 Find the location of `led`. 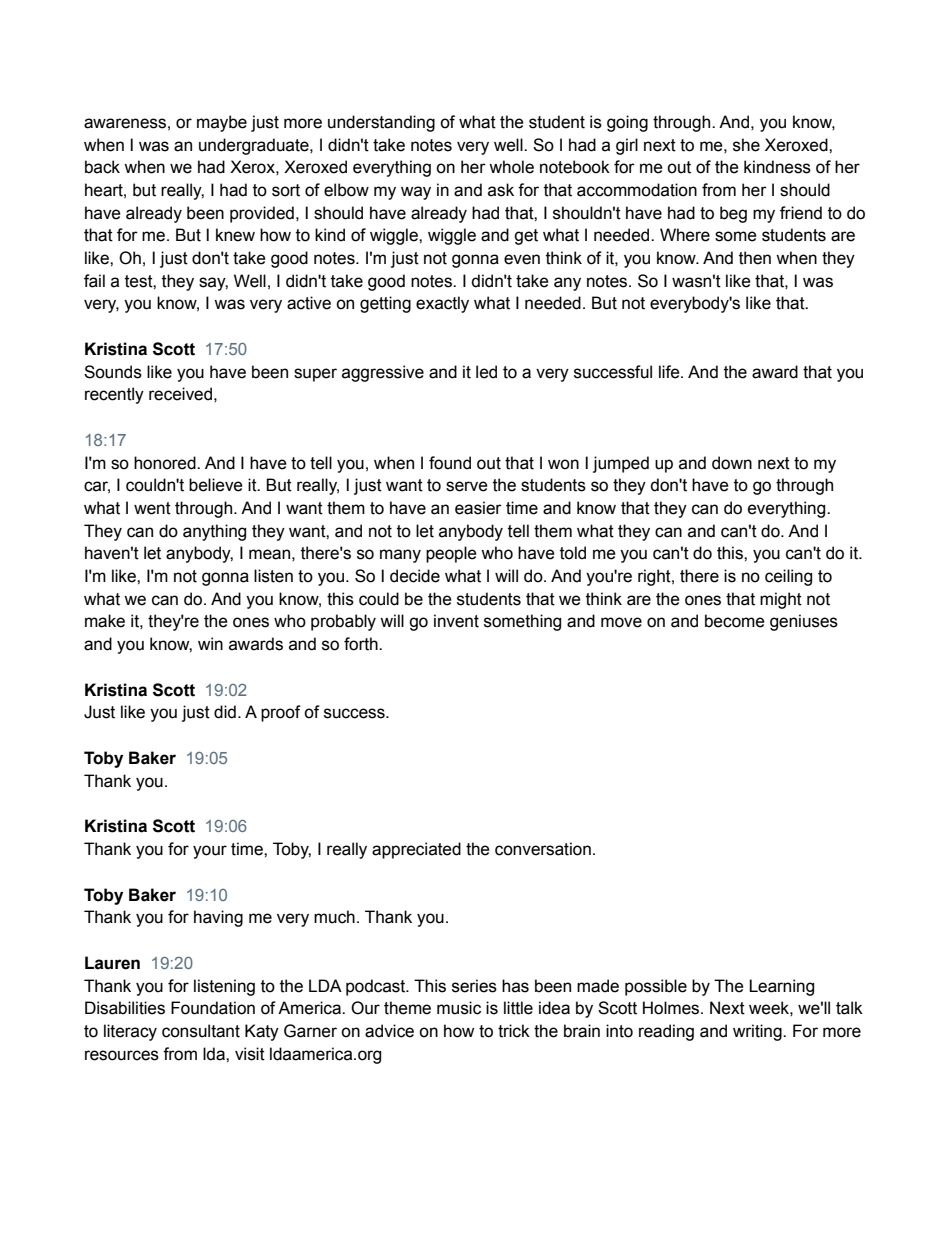

led is located at coordinates (486, 372).
